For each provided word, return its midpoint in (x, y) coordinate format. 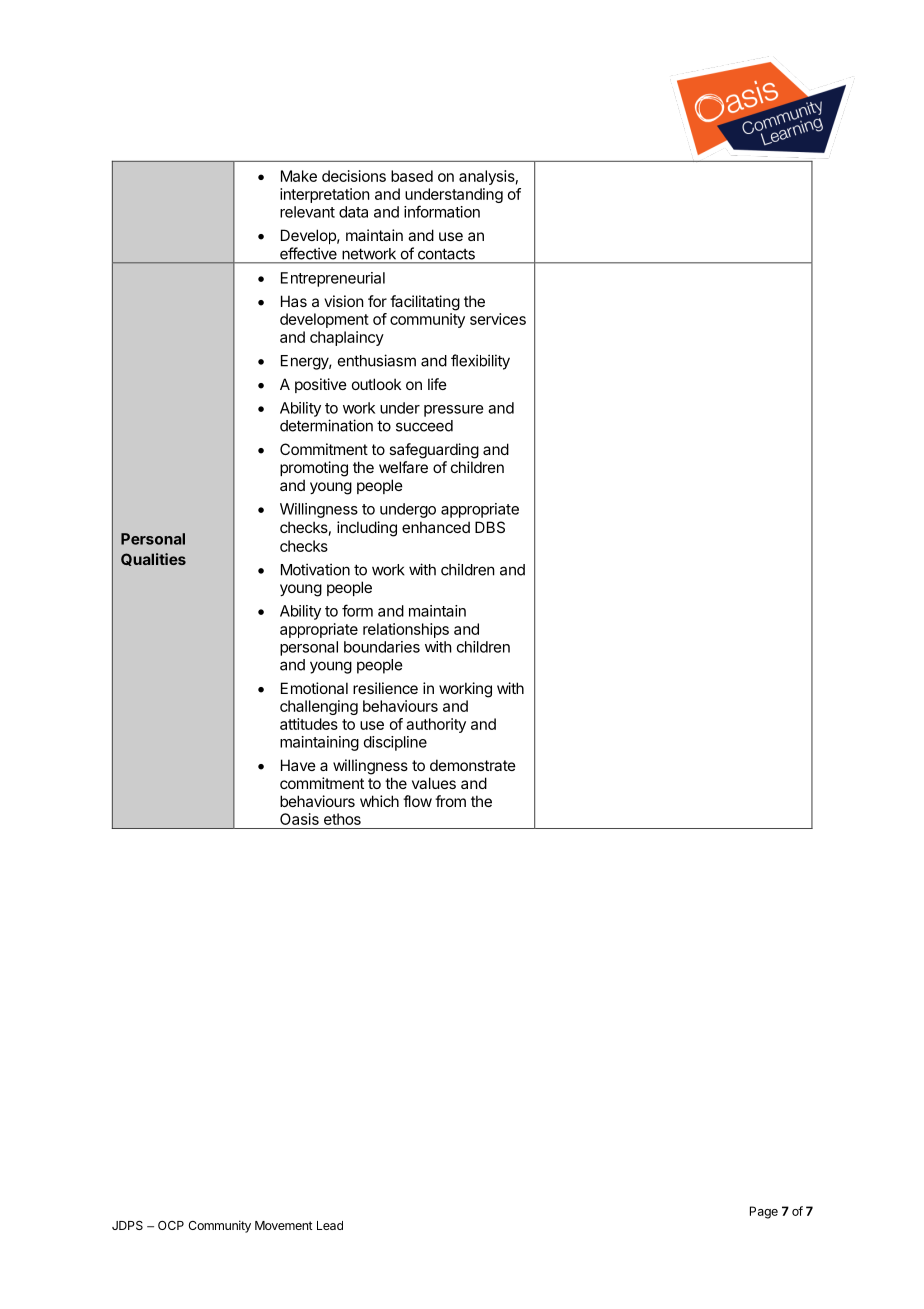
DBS (490, 527)
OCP (171, 1225)
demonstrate (473, 765)
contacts (446, 254)
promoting (314, 469)
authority (436, 725)
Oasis (299, 819)
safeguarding (434, 451)
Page (764, 1212)
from (450, 801)
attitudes (309, 724)
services (498, 319)
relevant (307, 212)
